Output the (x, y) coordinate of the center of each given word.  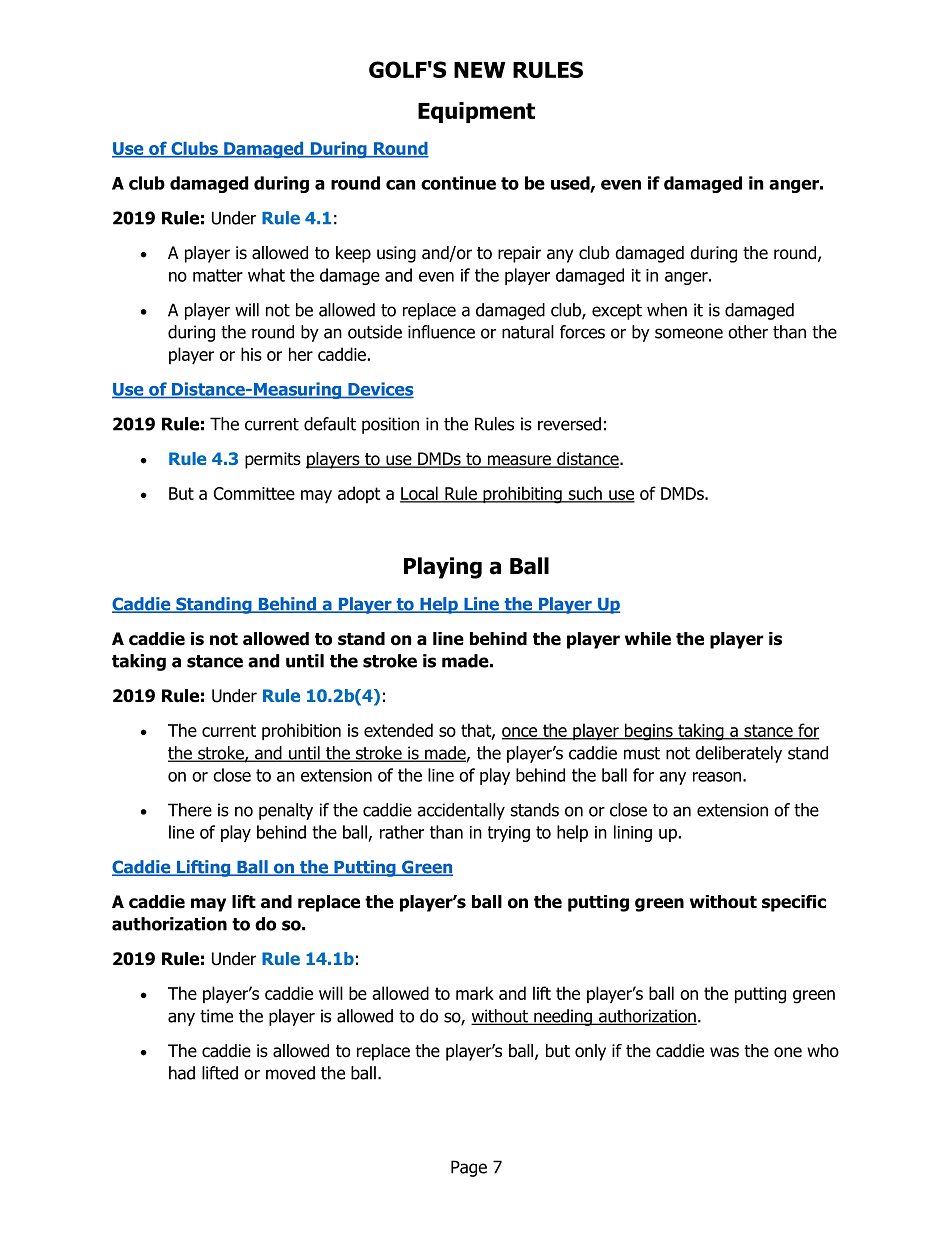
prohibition (301, 732)
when (667, 310)
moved (290, 1073)
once (521, 733)
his (251, 354)
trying (509, 834)
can (400, 185)
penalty (286, 811)
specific (794, 903)
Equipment (476, 112)
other (748, 332)
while (648, 639)
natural (528, 332)
